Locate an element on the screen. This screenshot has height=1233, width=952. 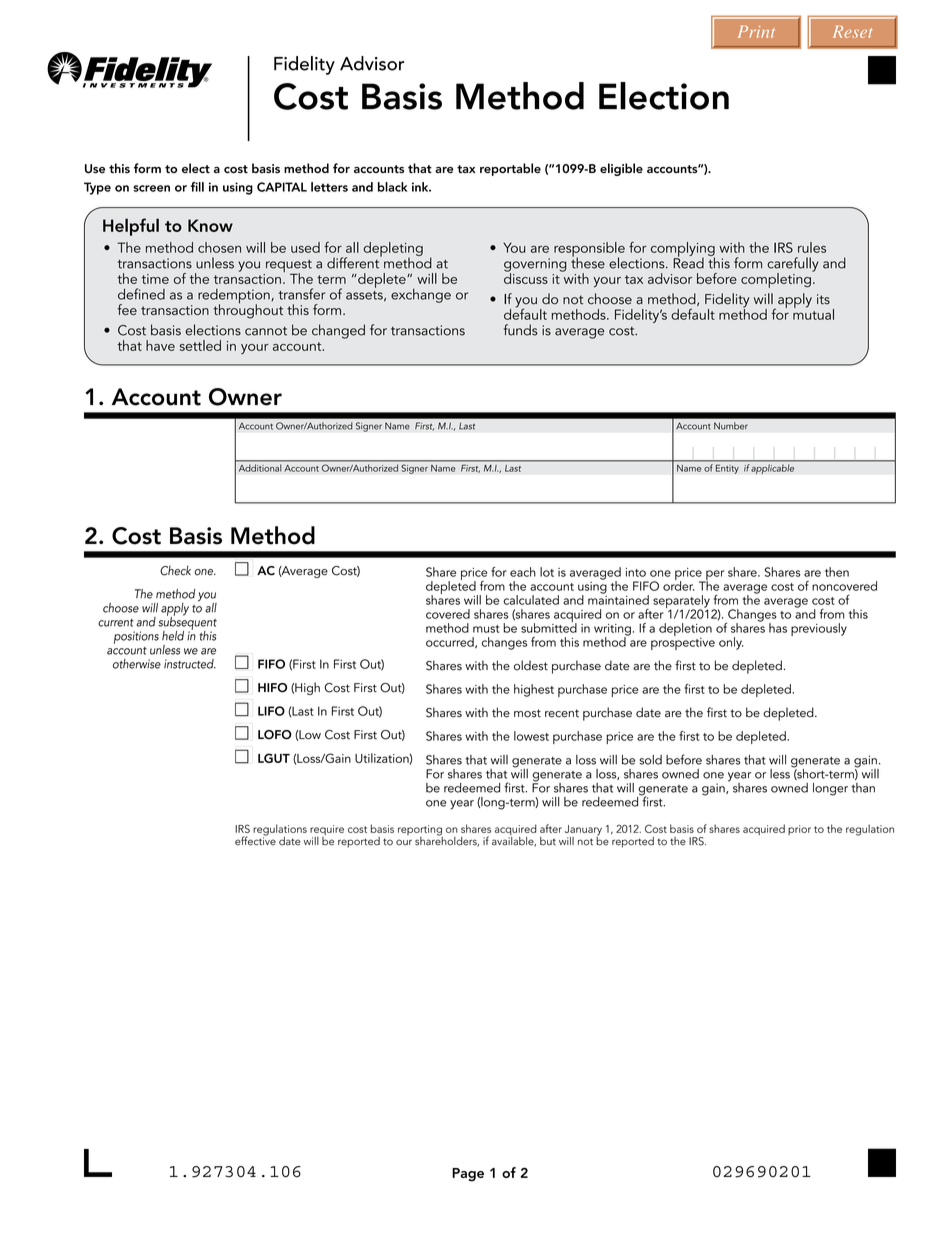
reportable is located at coordinates (510, 169).
